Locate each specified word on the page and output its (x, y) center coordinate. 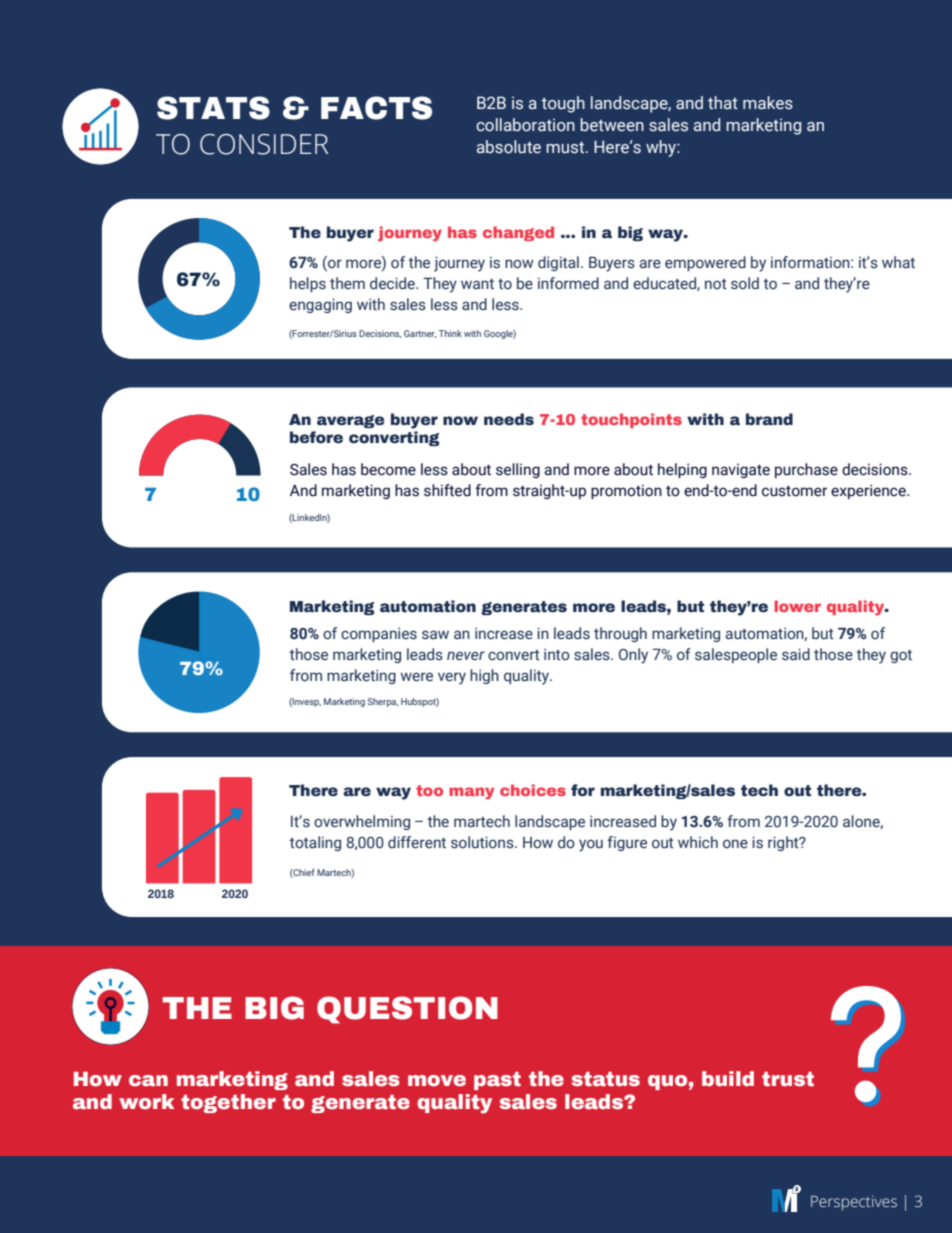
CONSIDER (264, 144)
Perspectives (854, 1203)
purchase (806, 470)
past (497, 1081)
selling (518, 470)
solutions (483, 842)
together (228, 1103)
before (316, 437)
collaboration (525, 125)
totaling (315, 843)
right (784, 843)
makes (768, 103)
